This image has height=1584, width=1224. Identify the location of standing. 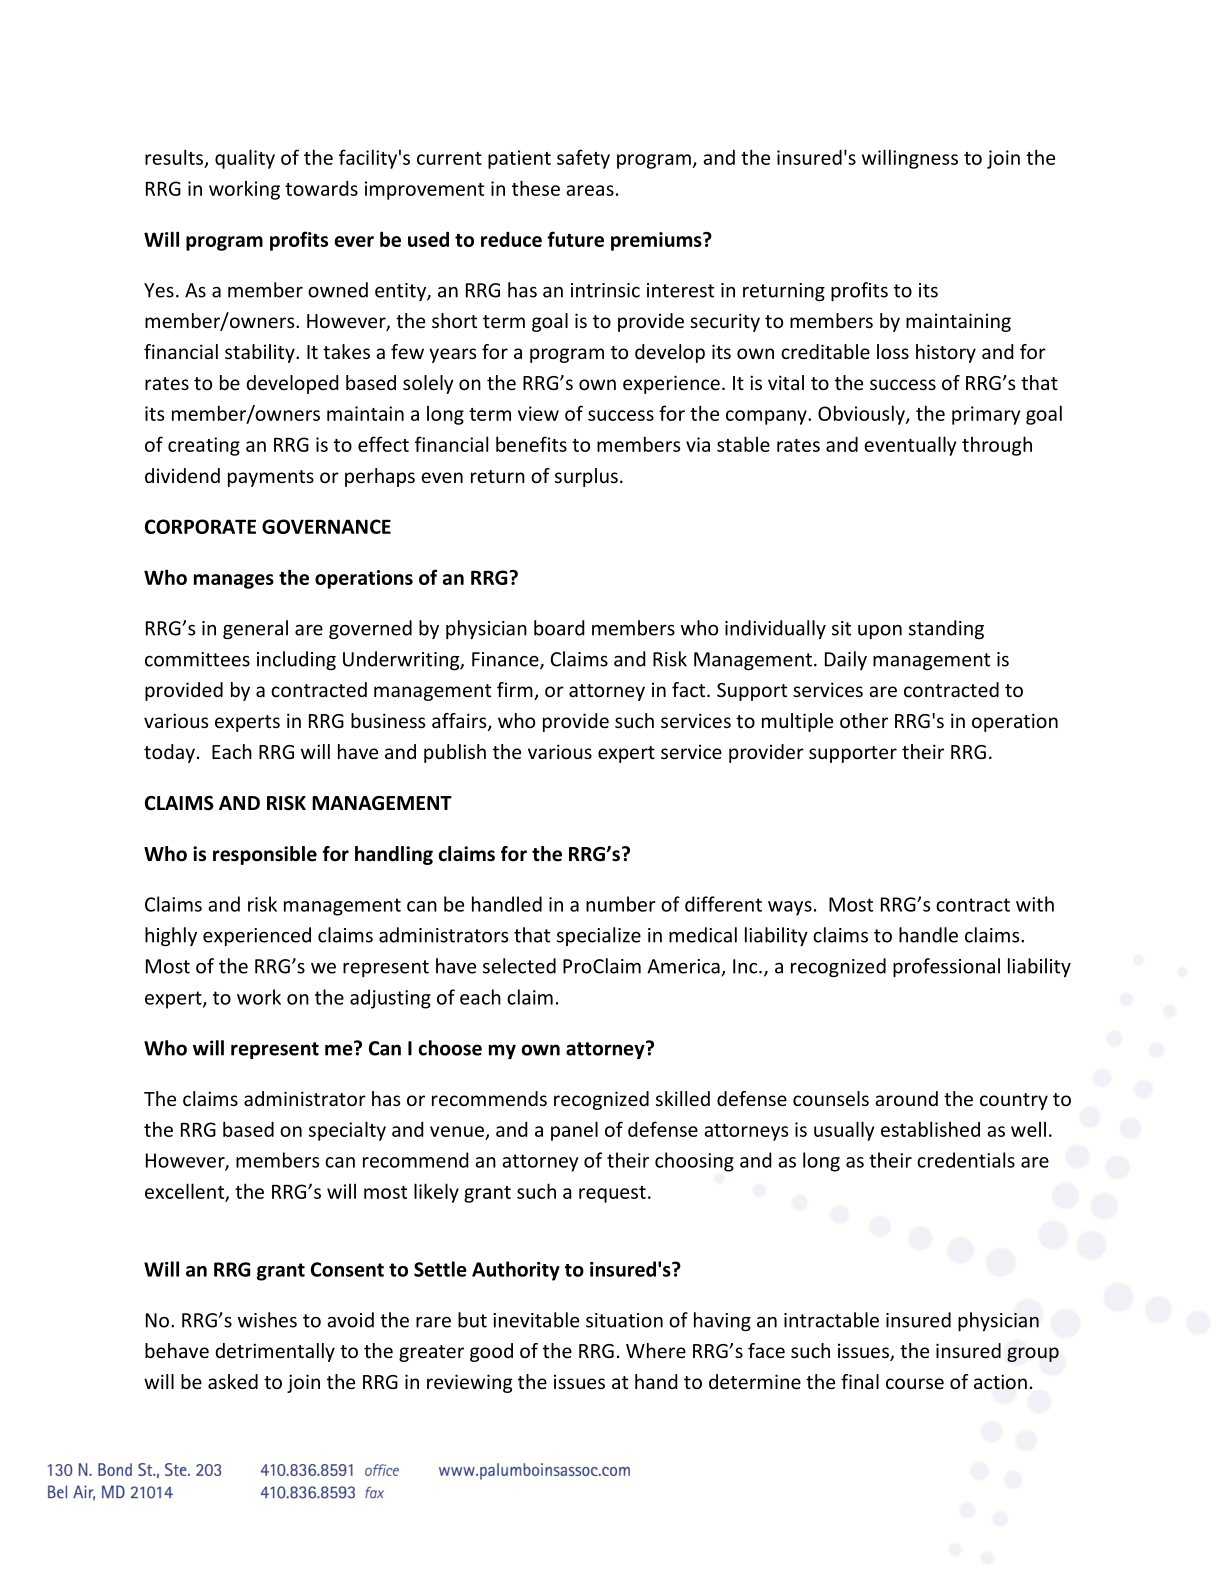
(946, 629).
